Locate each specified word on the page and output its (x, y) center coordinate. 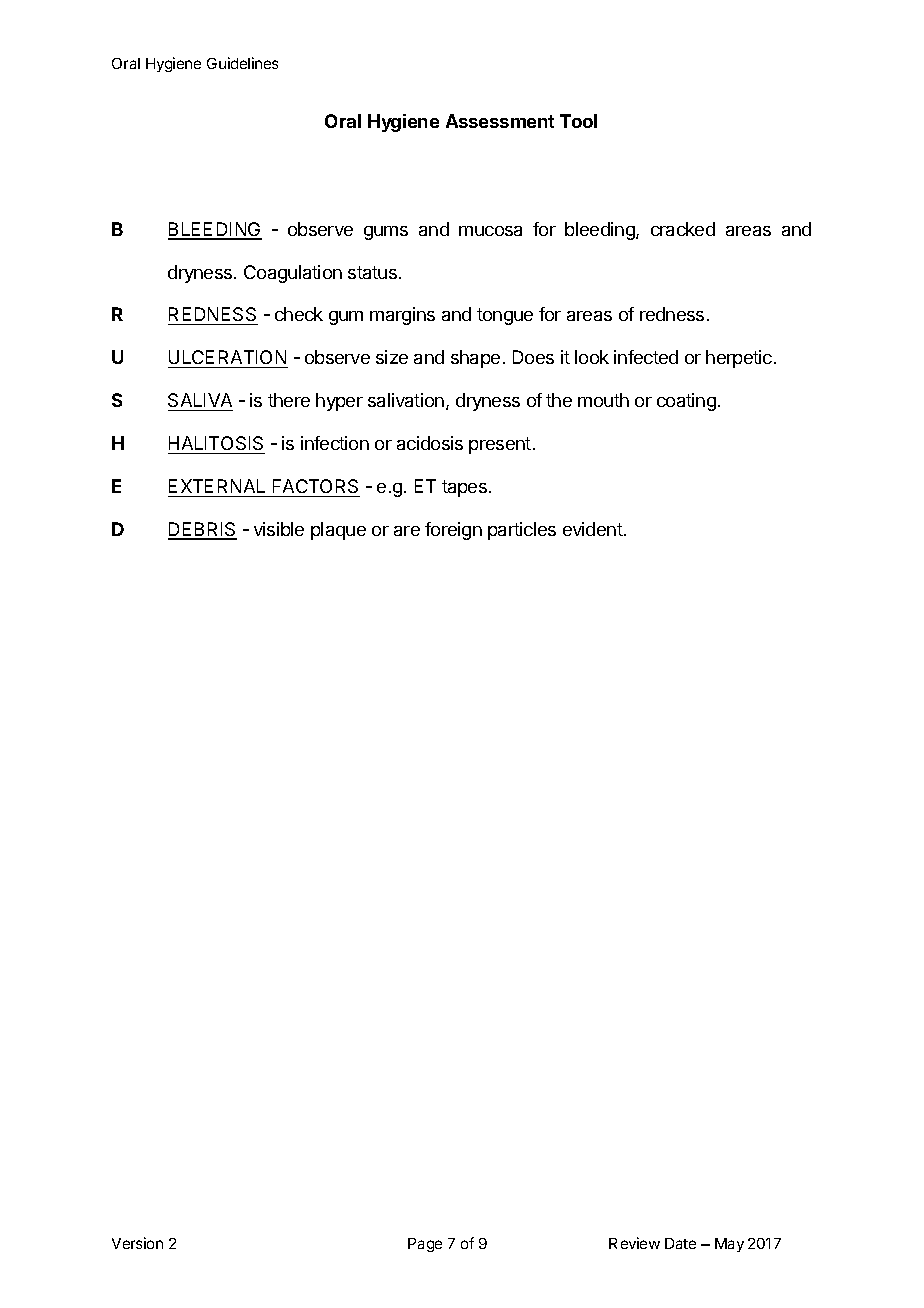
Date (680, 1243)
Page (425, 1245)
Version (137, 1243)
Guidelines (242, 63)
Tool (578, 121)
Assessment (500, 121)
